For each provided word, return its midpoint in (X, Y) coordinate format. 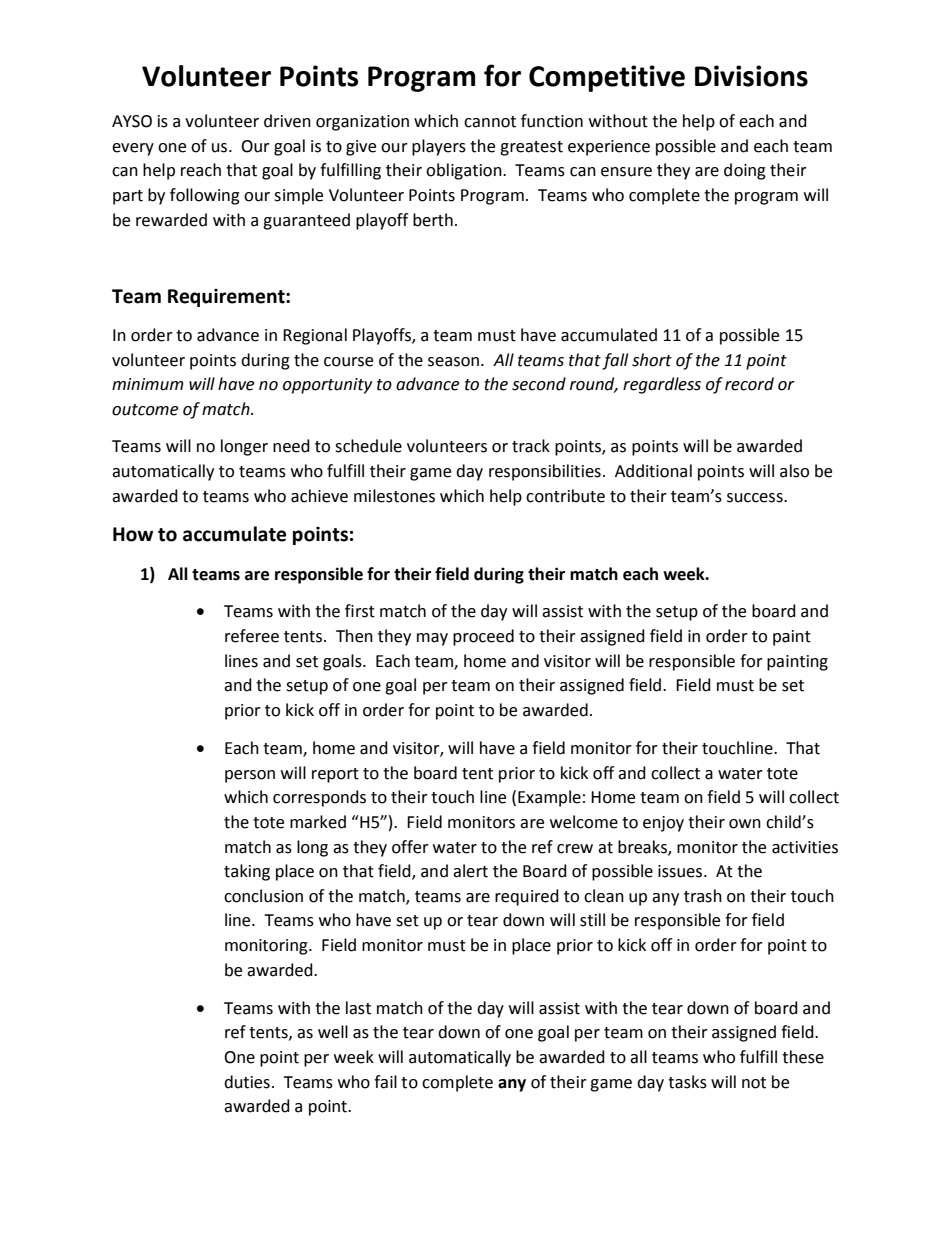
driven (287, 121)
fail (385, 1082)
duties (247, 1082)
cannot (490, 122)
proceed (483, 637)
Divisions (751, 76)
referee (252, 636)
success (756, 498)
